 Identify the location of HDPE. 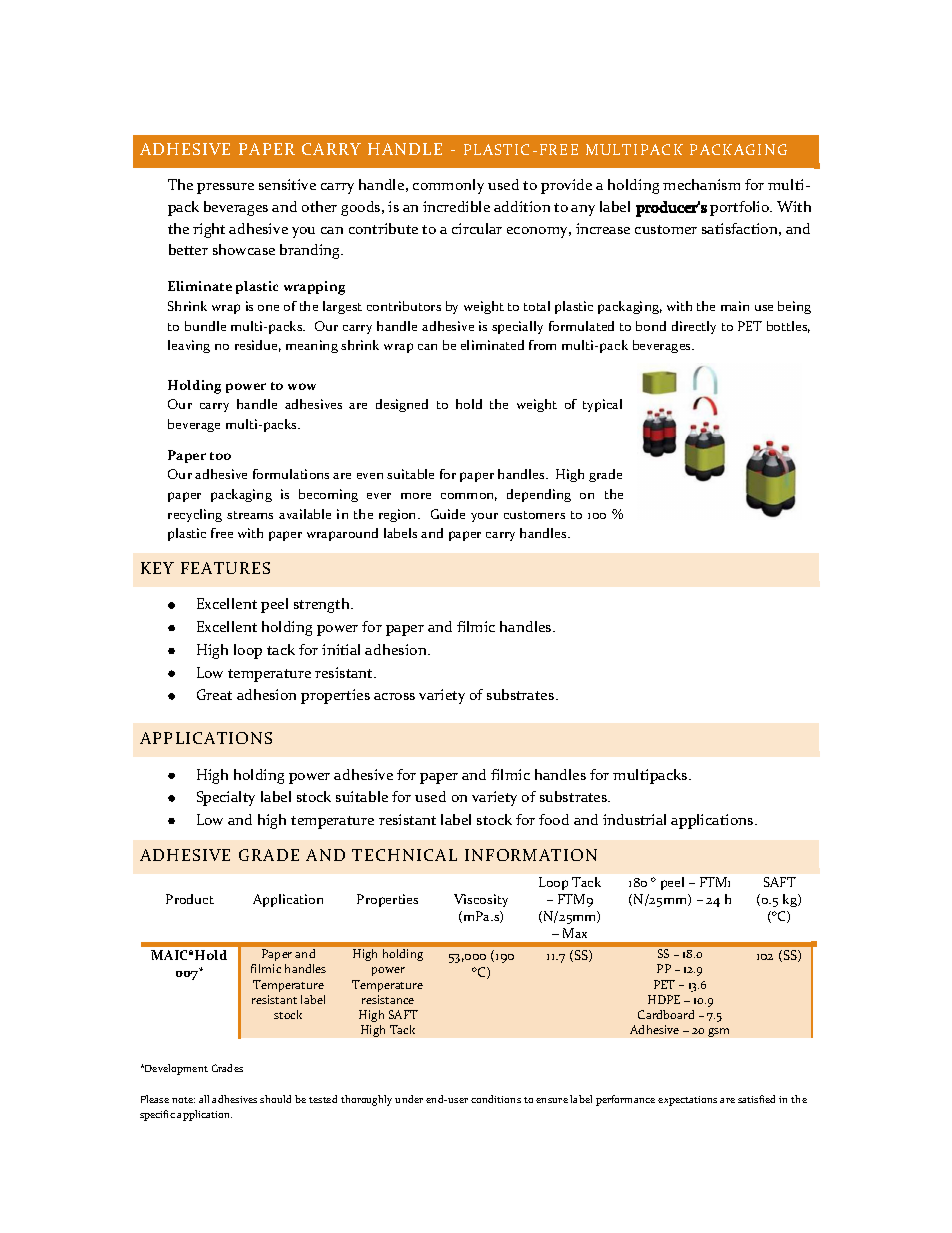
(664, 999).
